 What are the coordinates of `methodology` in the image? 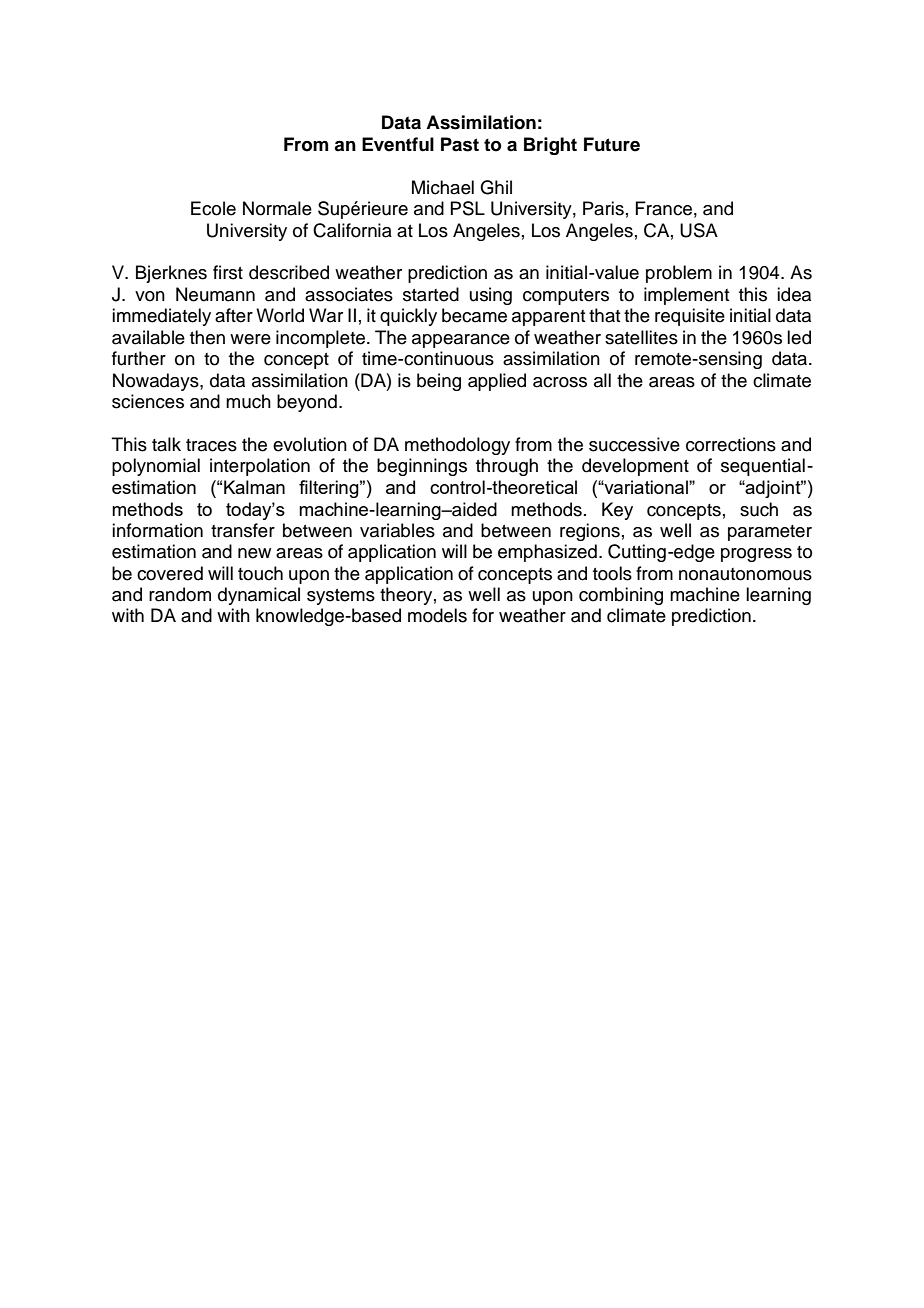 It's located at (457, 446).
